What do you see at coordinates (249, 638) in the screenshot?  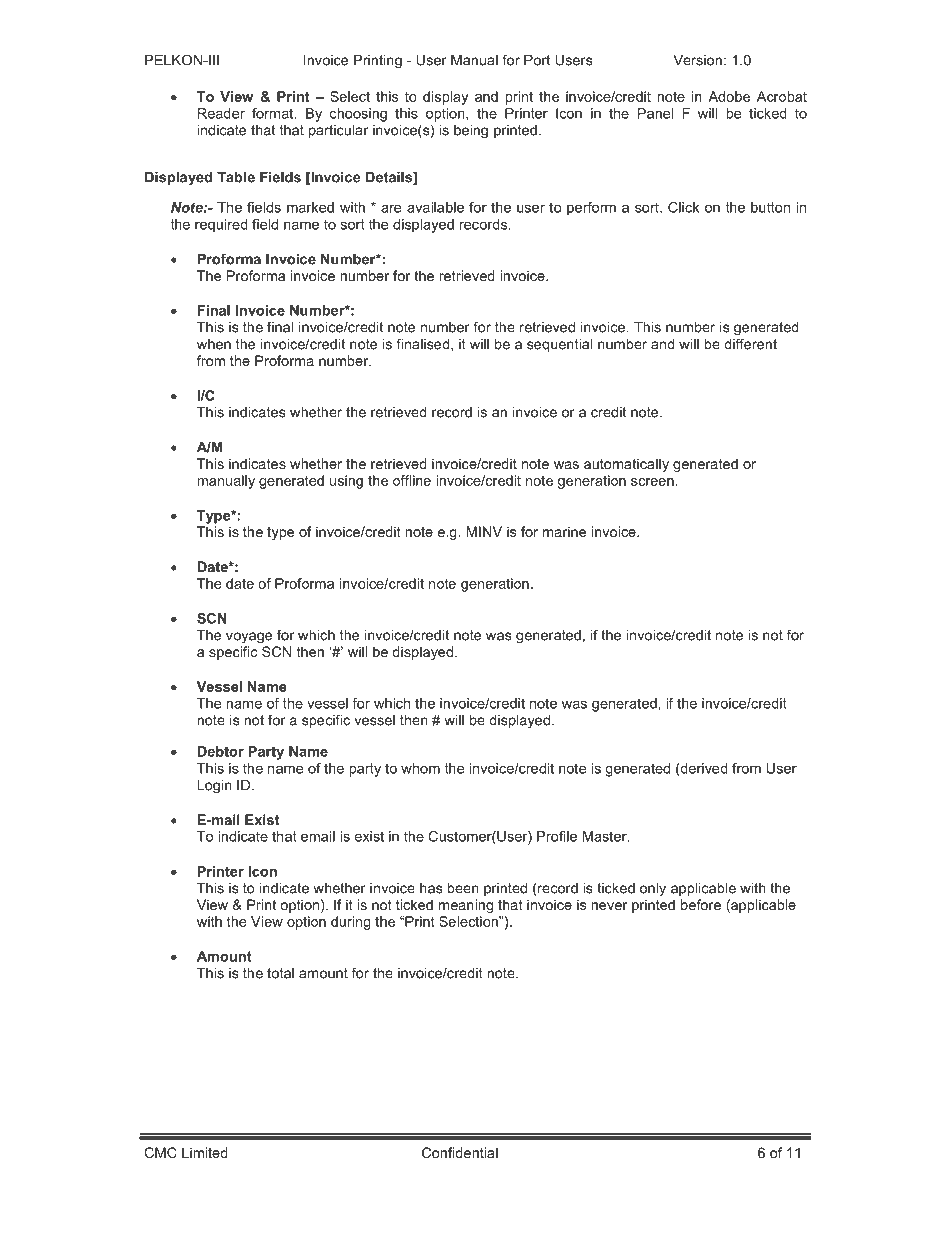 I see `voyage` at bounding box center [249, 638].
